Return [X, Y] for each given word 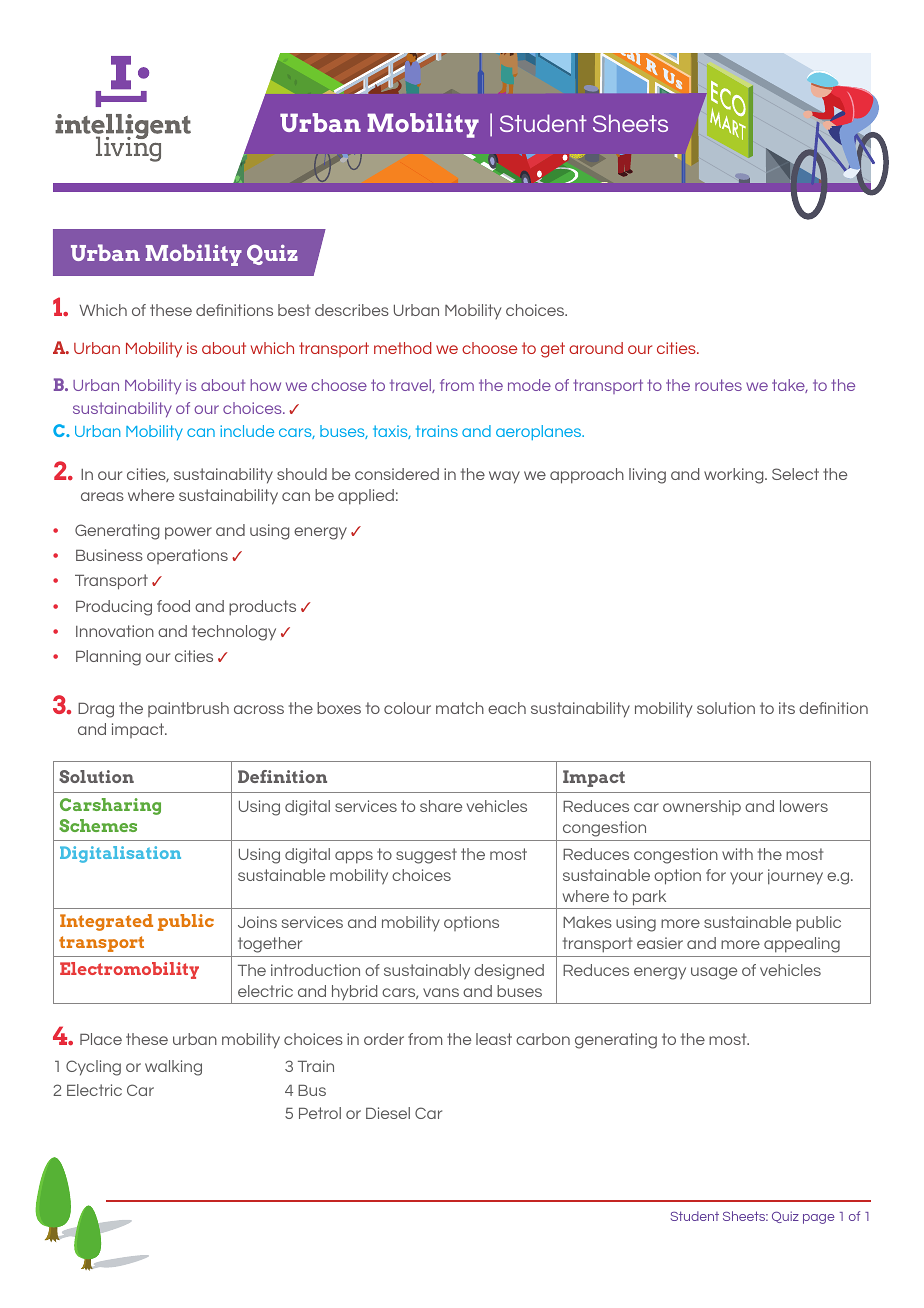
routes [718, 385]
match [460, 708]
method [403, 348]
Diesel [388, 1113]
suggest [426, 856]
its [787, 708]
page [819, 1219]
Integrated [106, 922]
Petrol [320, 1113]
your [746, 878]
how [265, 385]
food [173, 606]
